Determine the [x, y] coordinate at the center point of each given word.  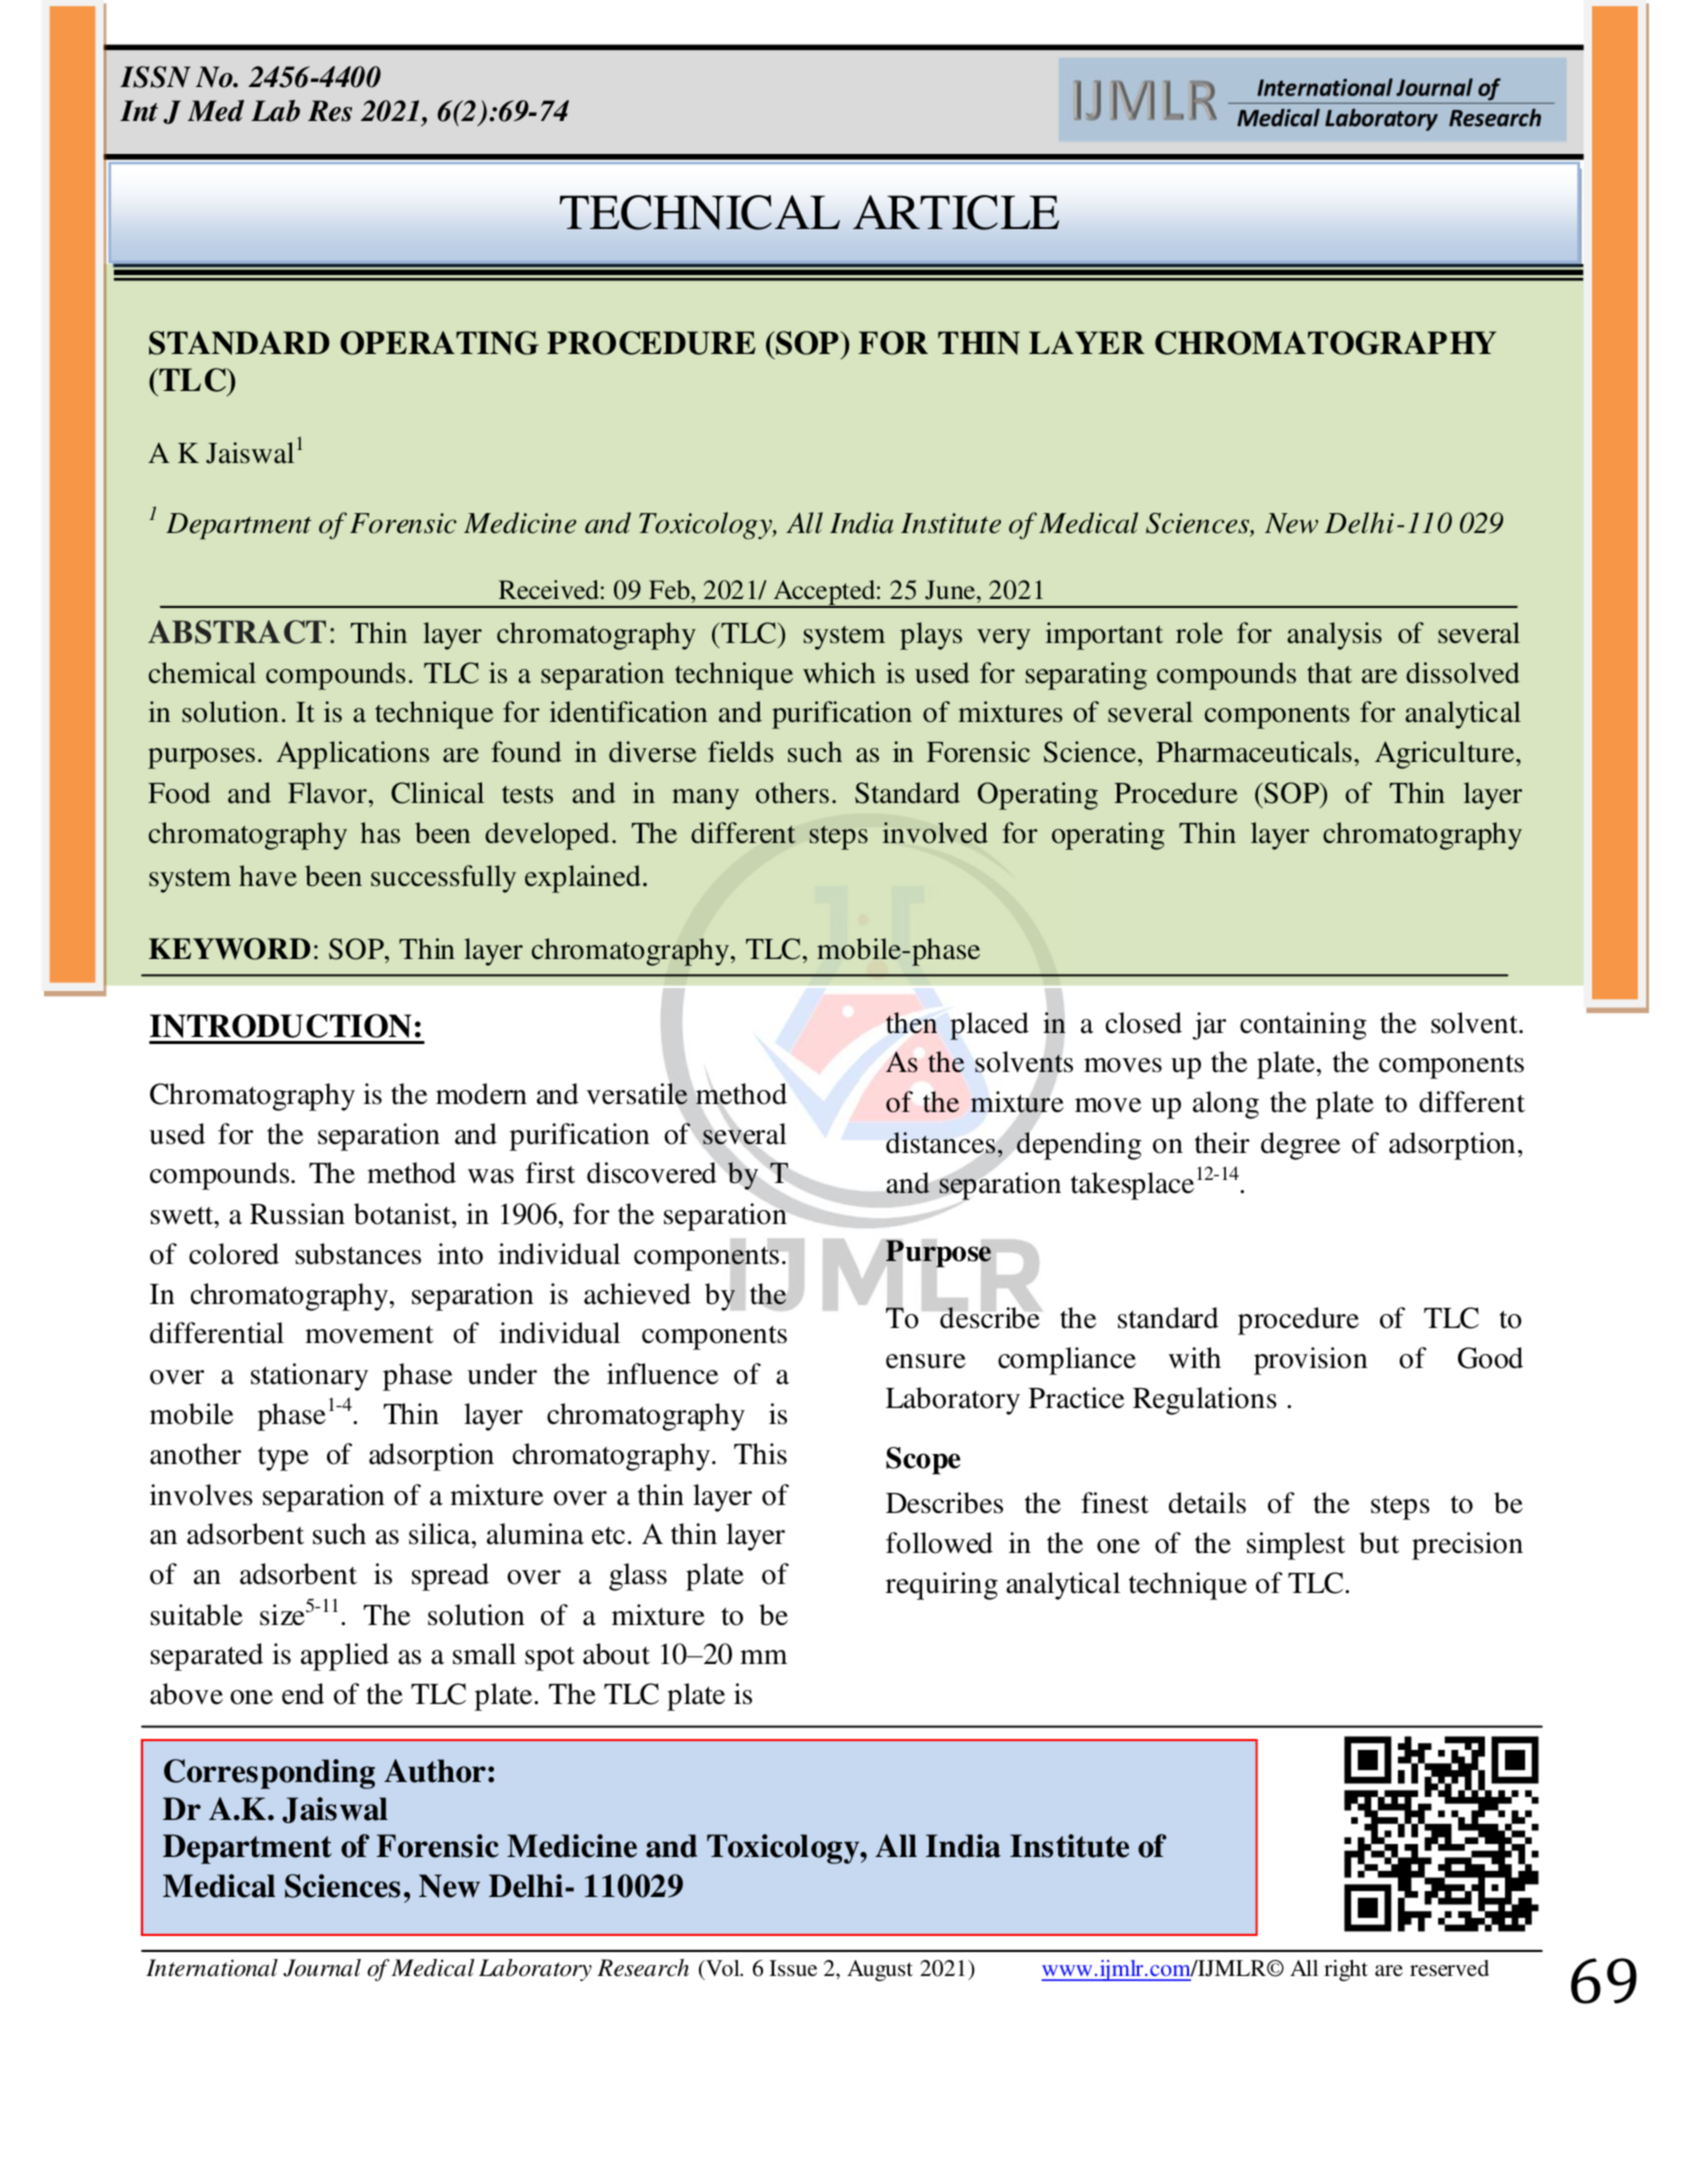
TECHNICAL [700, 212]
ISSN [155, 77]
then [911, 1023]
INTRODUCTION [281, 1026]
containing [1303, 1026]
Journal [322, 1968]
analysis [1334, 636]
